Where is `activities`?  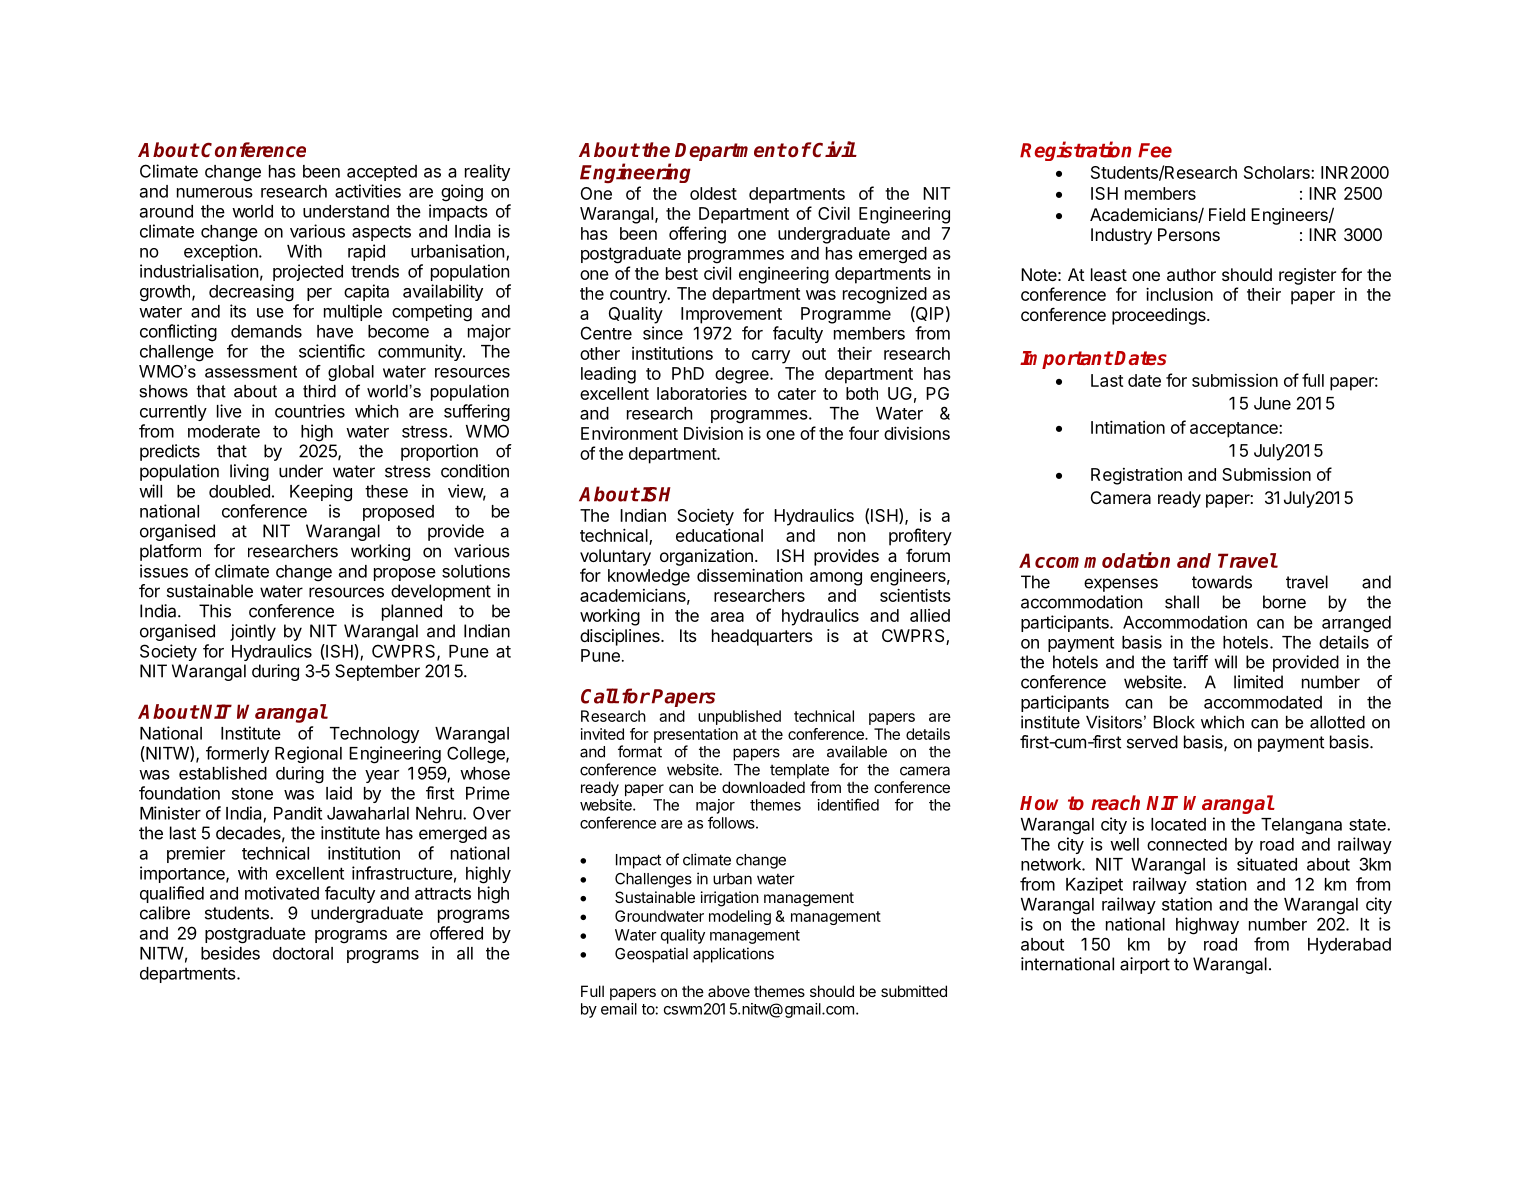 activities is located at coordinates (368, 191).
